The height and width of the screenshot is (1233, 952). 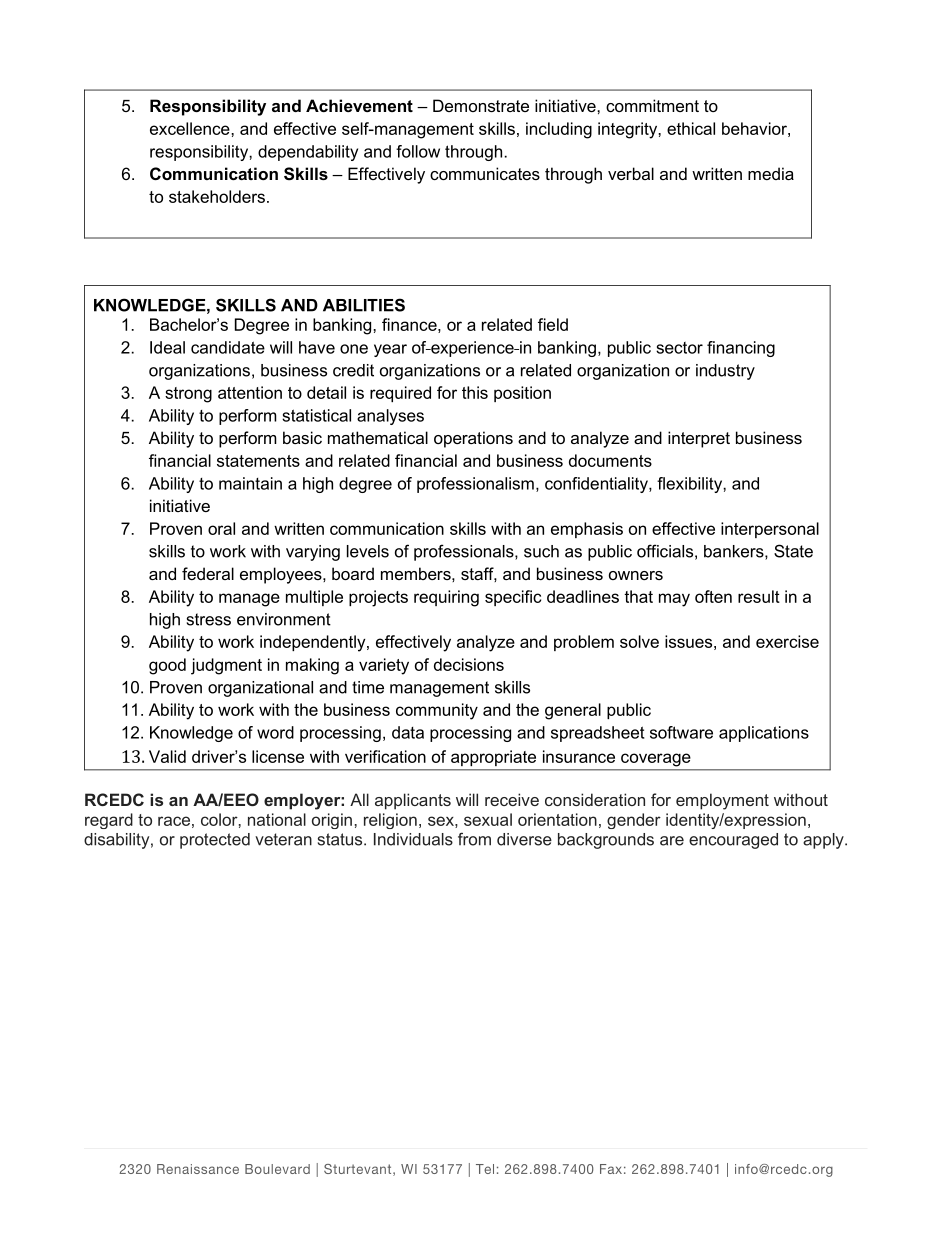 I want to click on result, so click(x=759, y=596).
